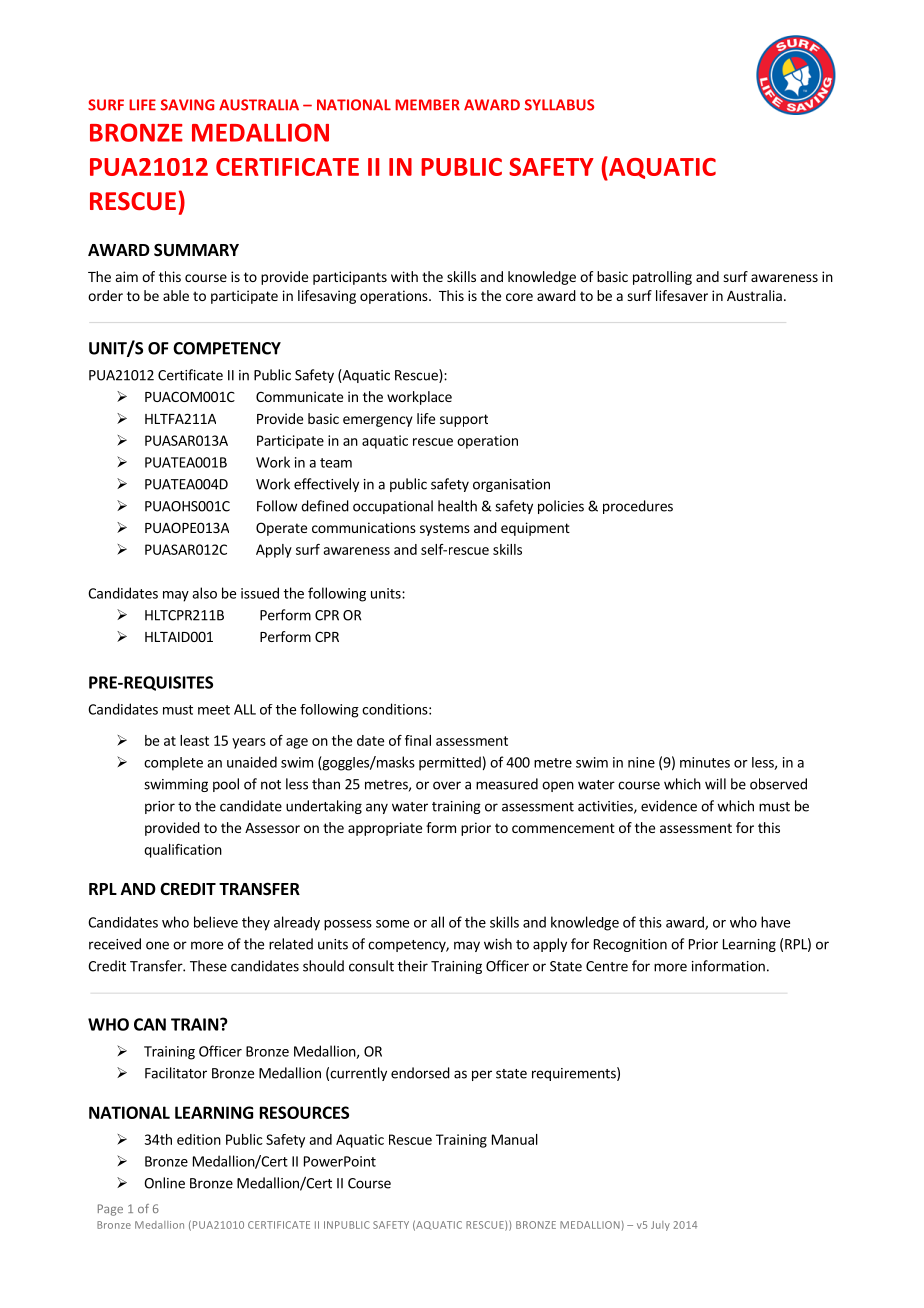 The width and height of the image is (924, 1308). What do you see at coordinates (427, 105) in the image?
I see `MEMBER` at bounding box center [427, 105].
